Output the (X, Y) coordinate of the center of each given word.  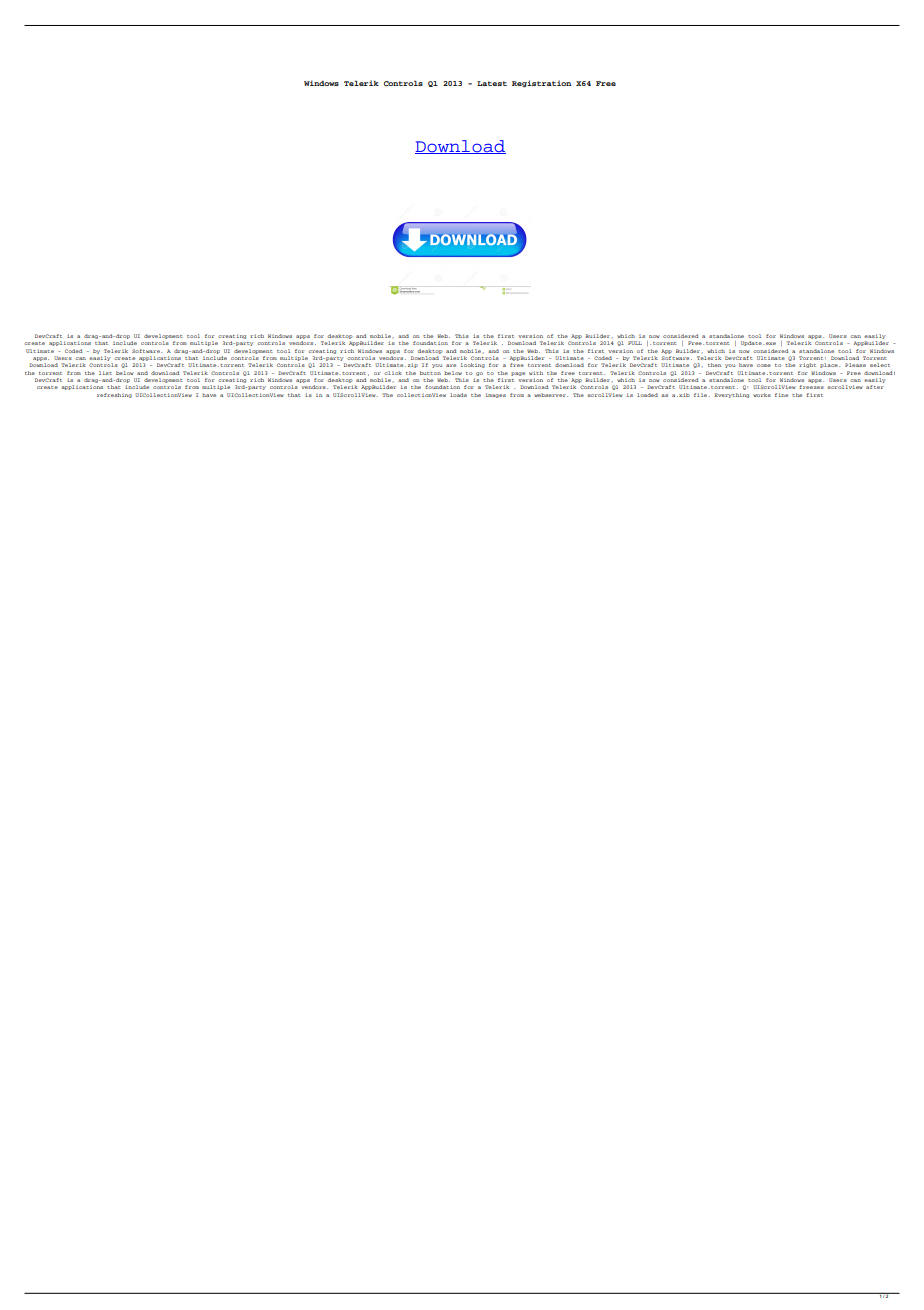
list (105, 373)
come (764, 365)
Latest (492, 83)
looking (473, 365)
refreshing (114, 395)
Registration (542, 84)
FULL (635, 343)
